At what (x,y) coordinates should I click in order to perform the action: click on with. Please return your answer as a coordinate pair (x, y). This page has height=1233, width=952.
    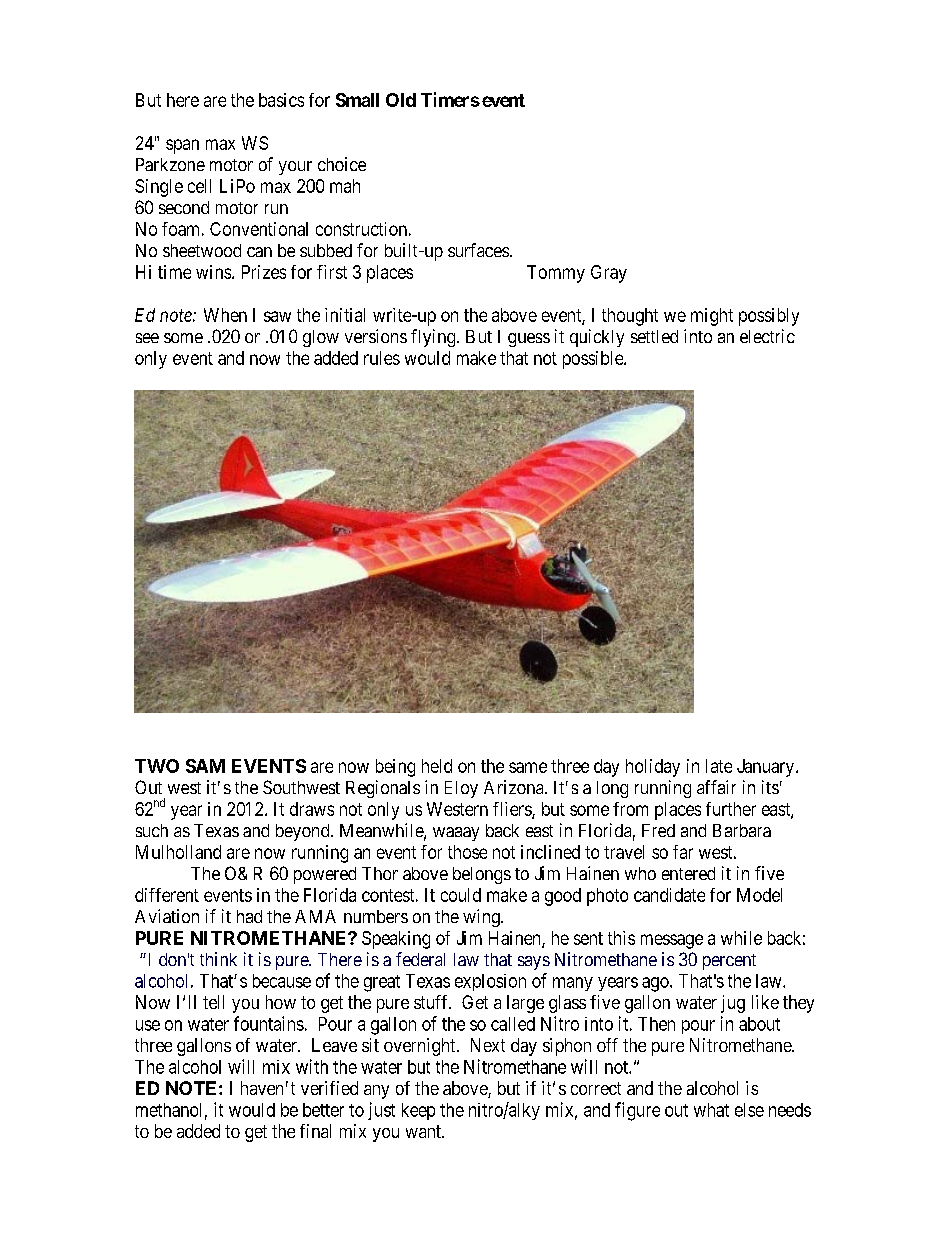
    Looking at the image, I should click on (312, 1066).
